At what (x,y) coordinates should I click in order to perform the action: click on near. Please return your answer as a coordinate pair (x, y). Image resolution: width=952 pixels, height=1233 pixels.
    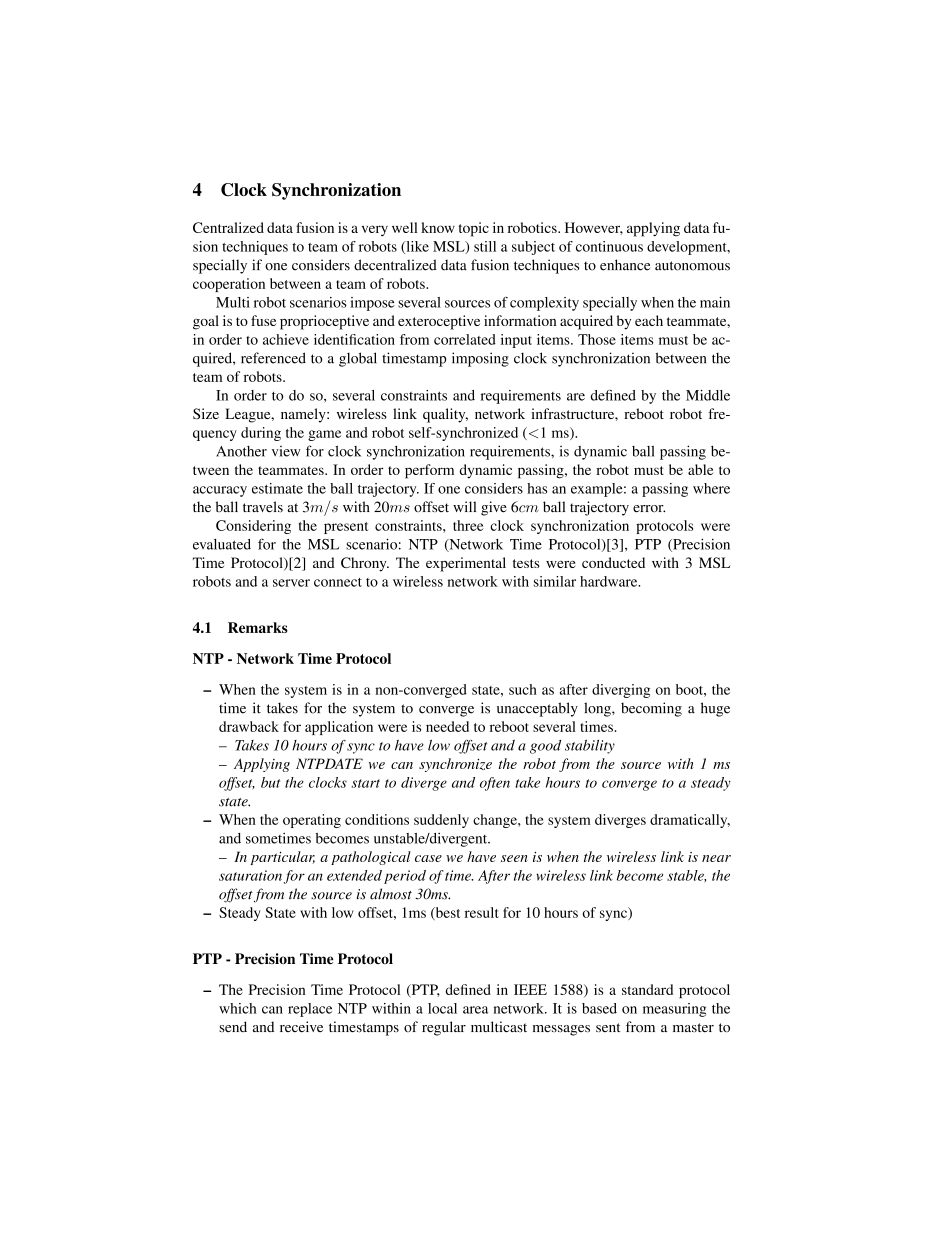
    Looking at the image, I should click on (716, 858).
